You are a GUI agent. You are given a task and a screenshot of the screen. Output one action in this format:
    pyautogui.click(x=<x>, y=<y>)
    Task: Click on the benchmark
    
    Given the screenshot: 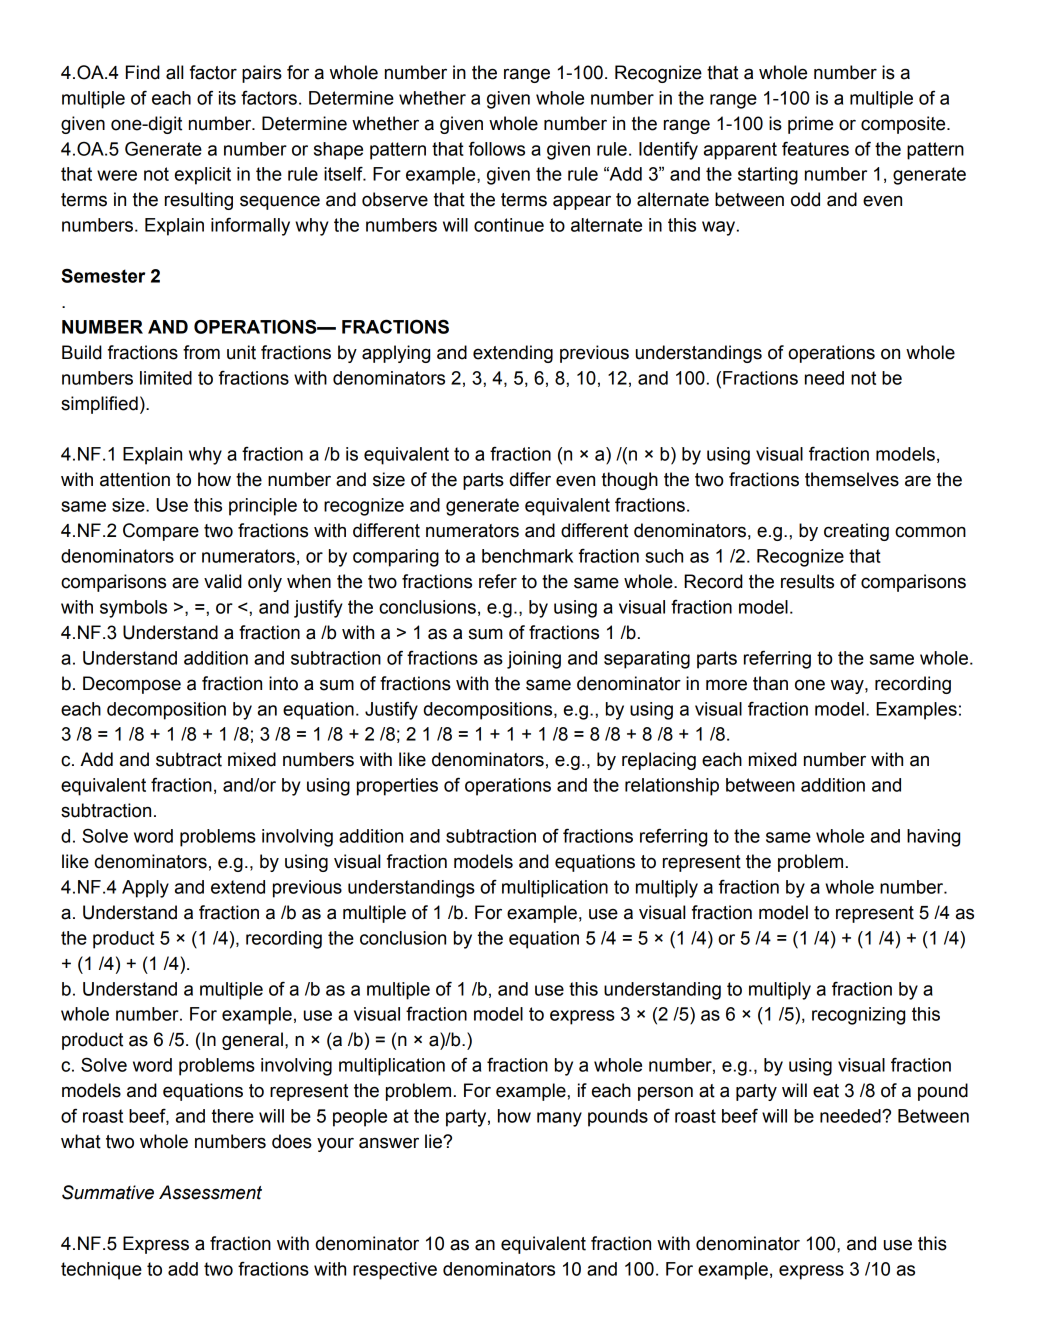 What is the action you would take?
    pyautogui.click(x=527, y=556)
